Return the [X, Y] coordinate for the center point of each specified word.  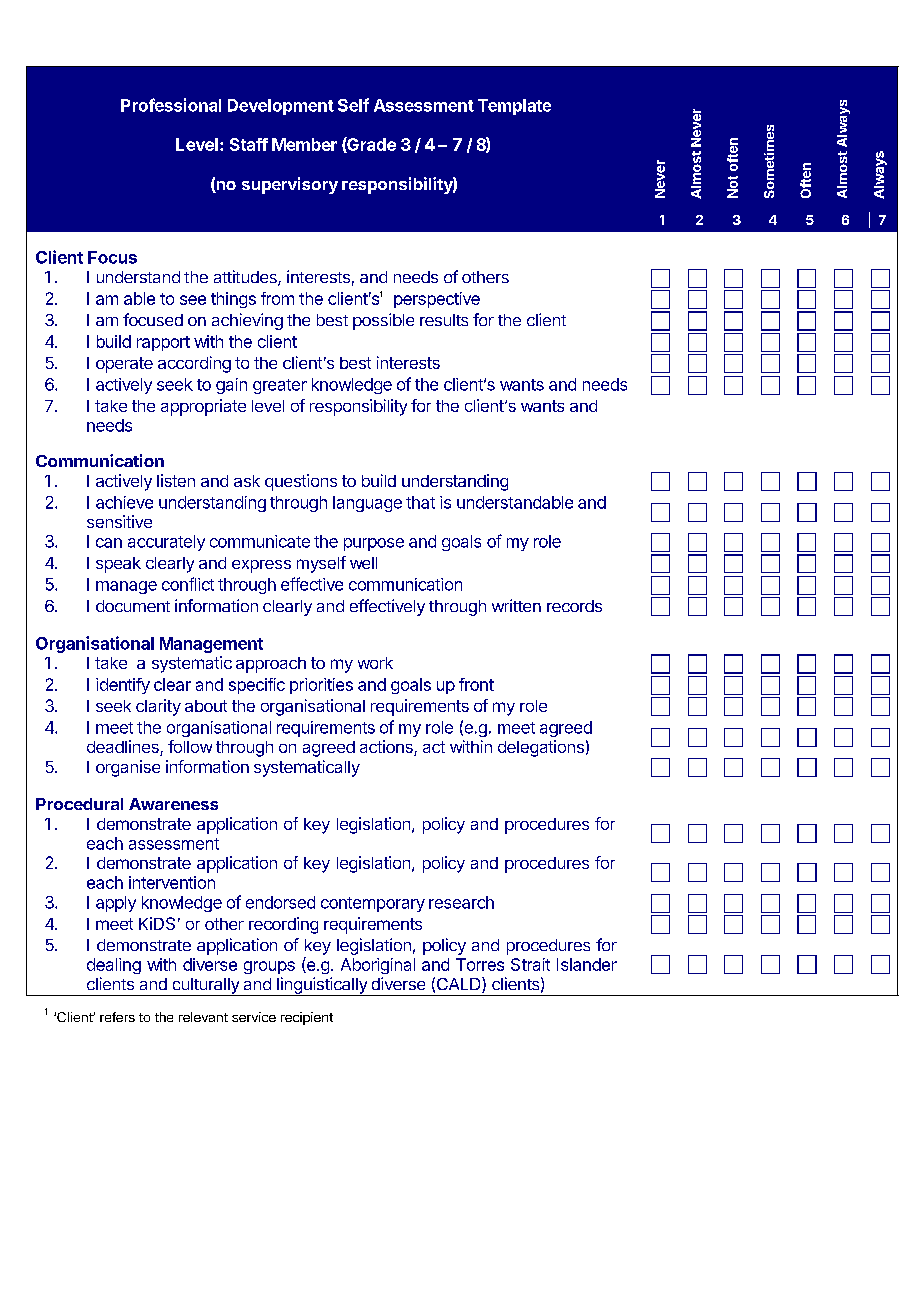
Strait [530, 964]
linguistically [322, 986]
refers [117, 1017]
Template [514, 107]
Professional [171, 105]
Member [304, 144]
